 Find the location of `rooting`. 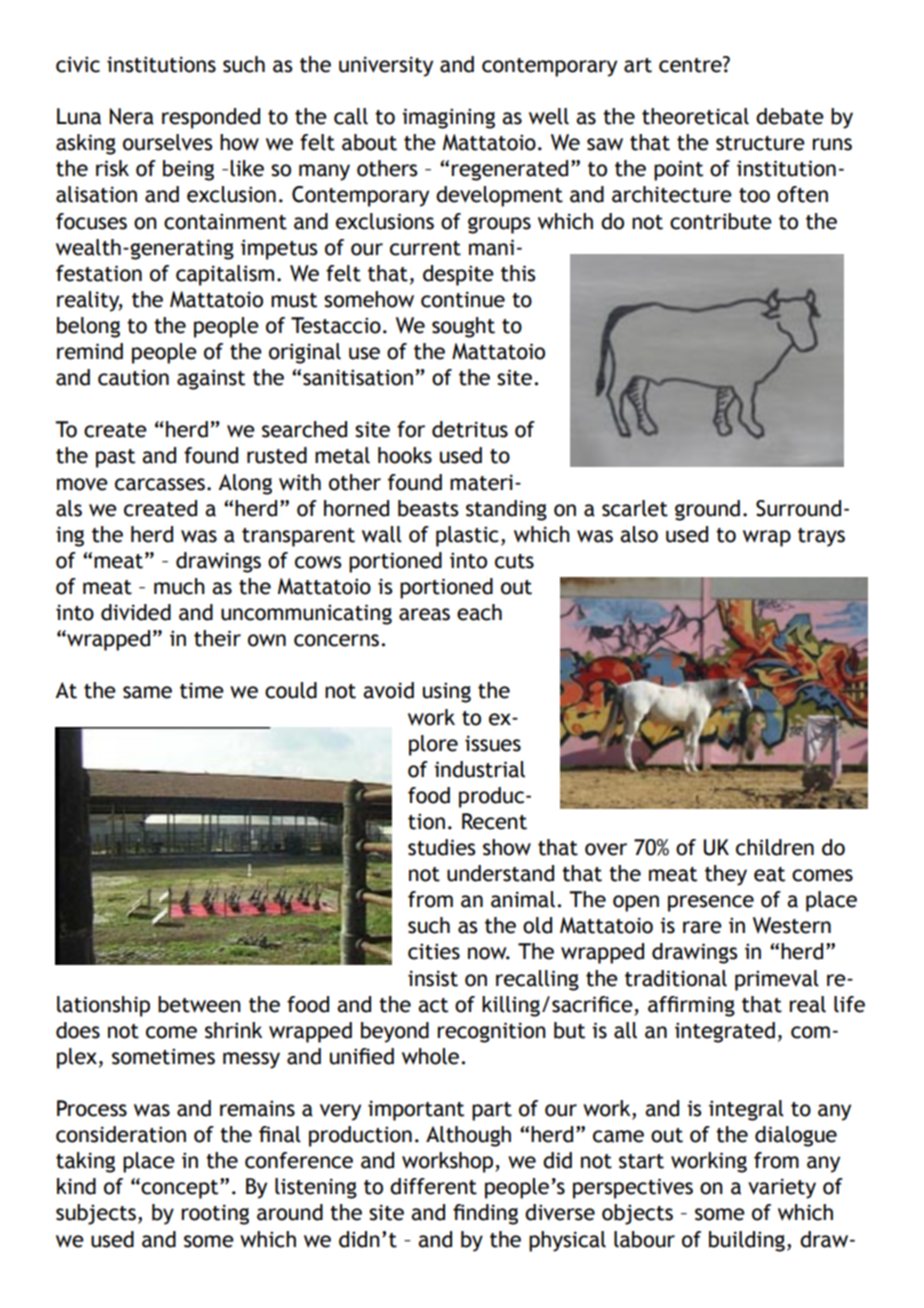

rooting is located at coordinates (215, 1214).
